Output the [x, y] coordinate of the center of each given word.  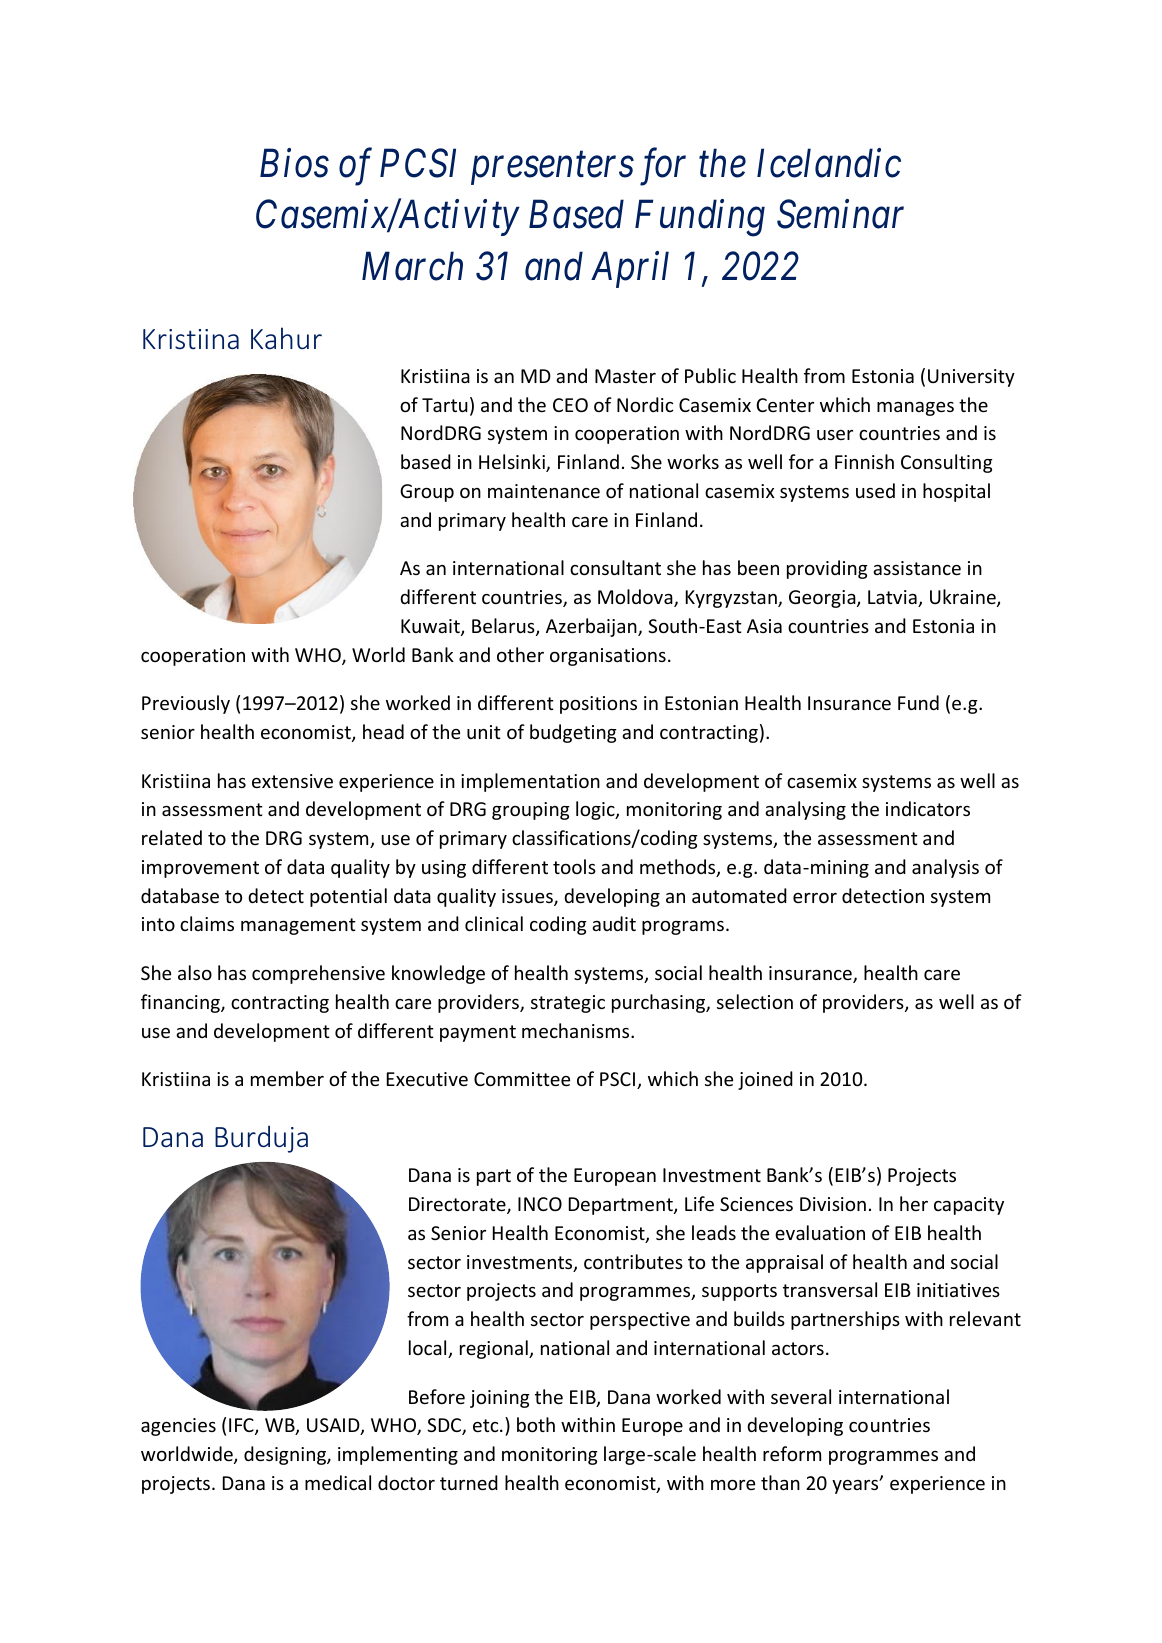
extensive [292, 781]
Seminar [840, 214]
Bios [294, 163]
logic [596, 810]
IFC [242, 1426]
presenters [552, 169]
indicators [928, 808]
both [536, 1424]
